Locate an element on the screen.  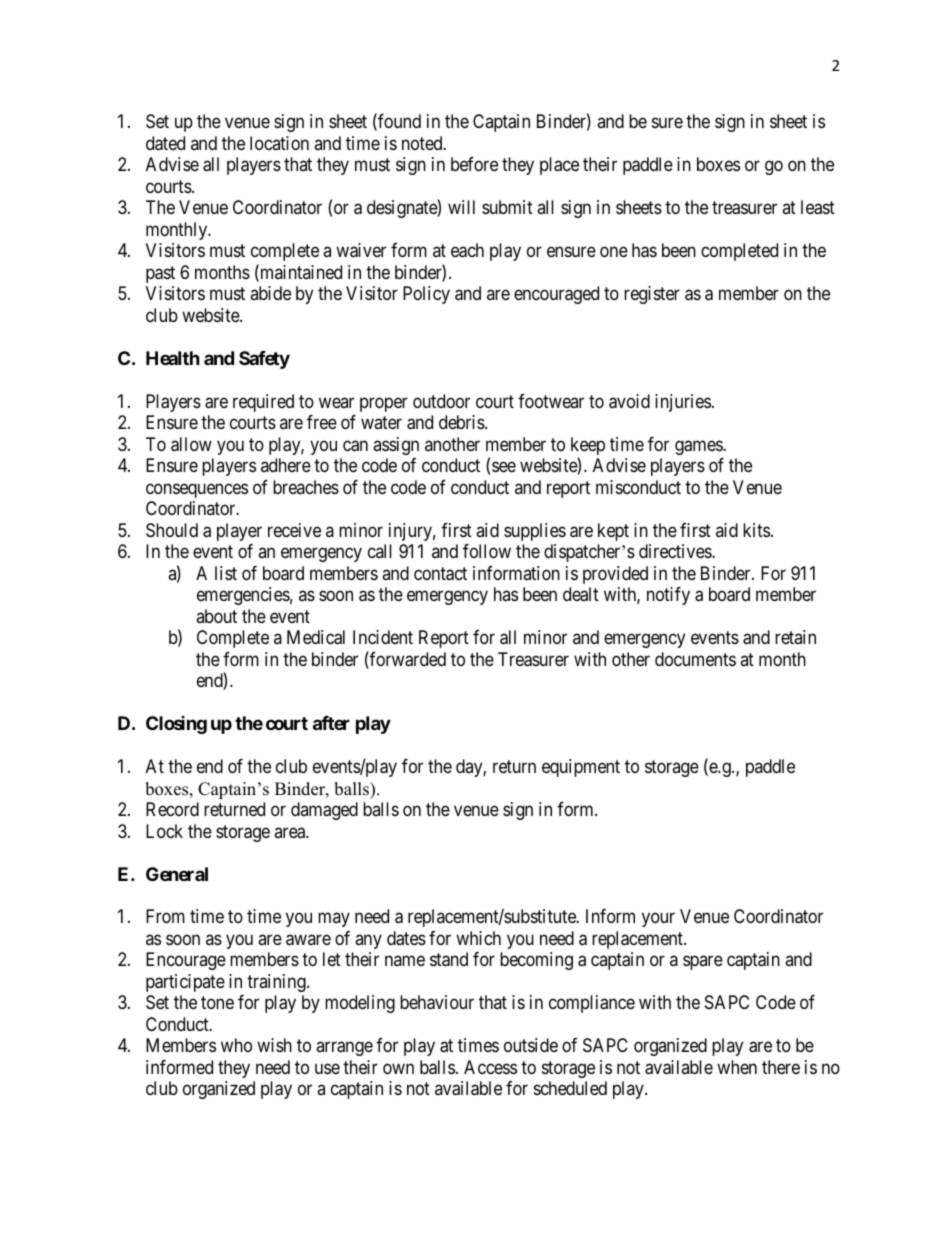
required is located at coordinates (263, 403).
